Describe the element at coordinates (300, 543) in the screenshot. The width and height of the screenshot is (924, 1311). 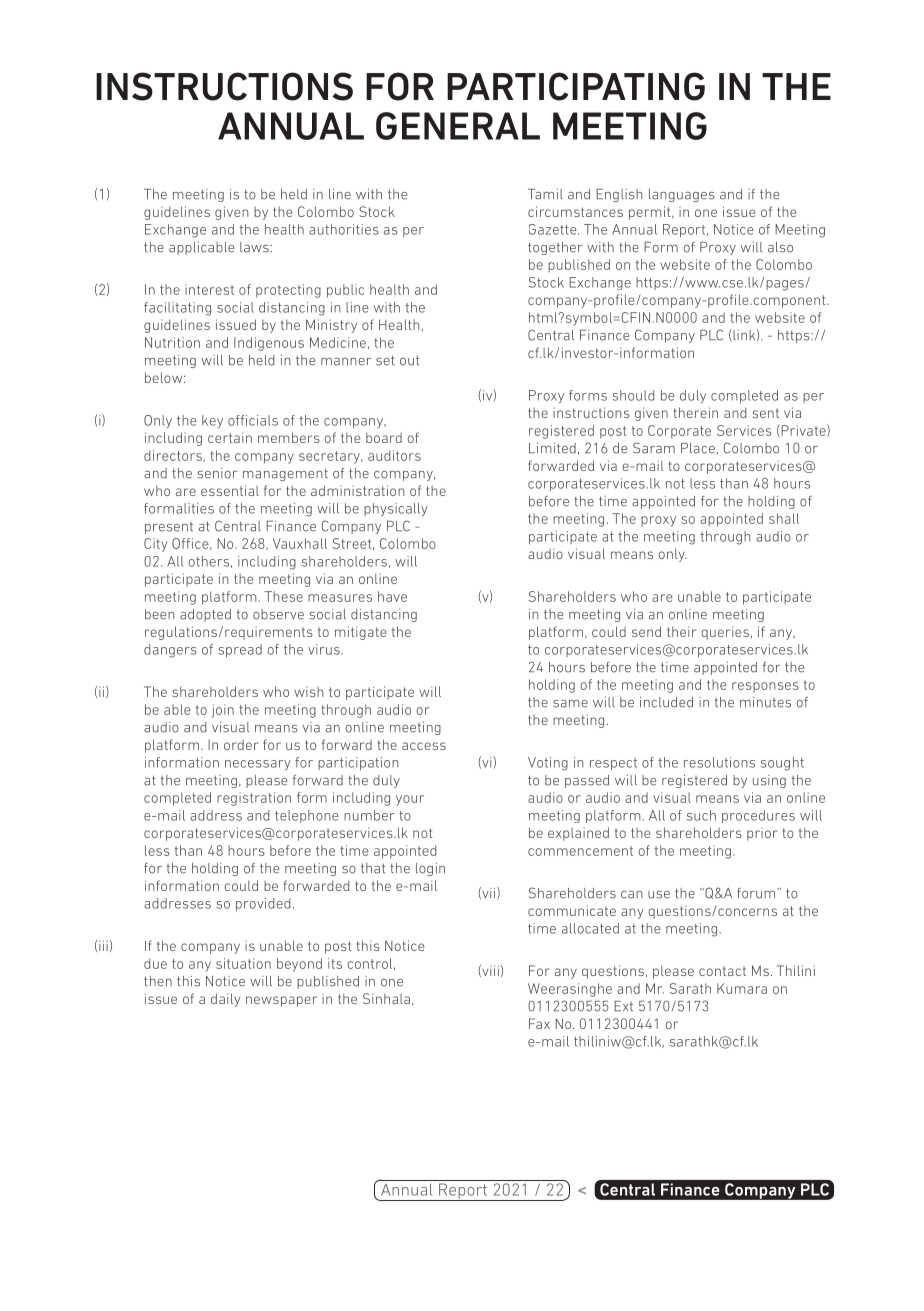
I see `Vauxhall` at that location.
